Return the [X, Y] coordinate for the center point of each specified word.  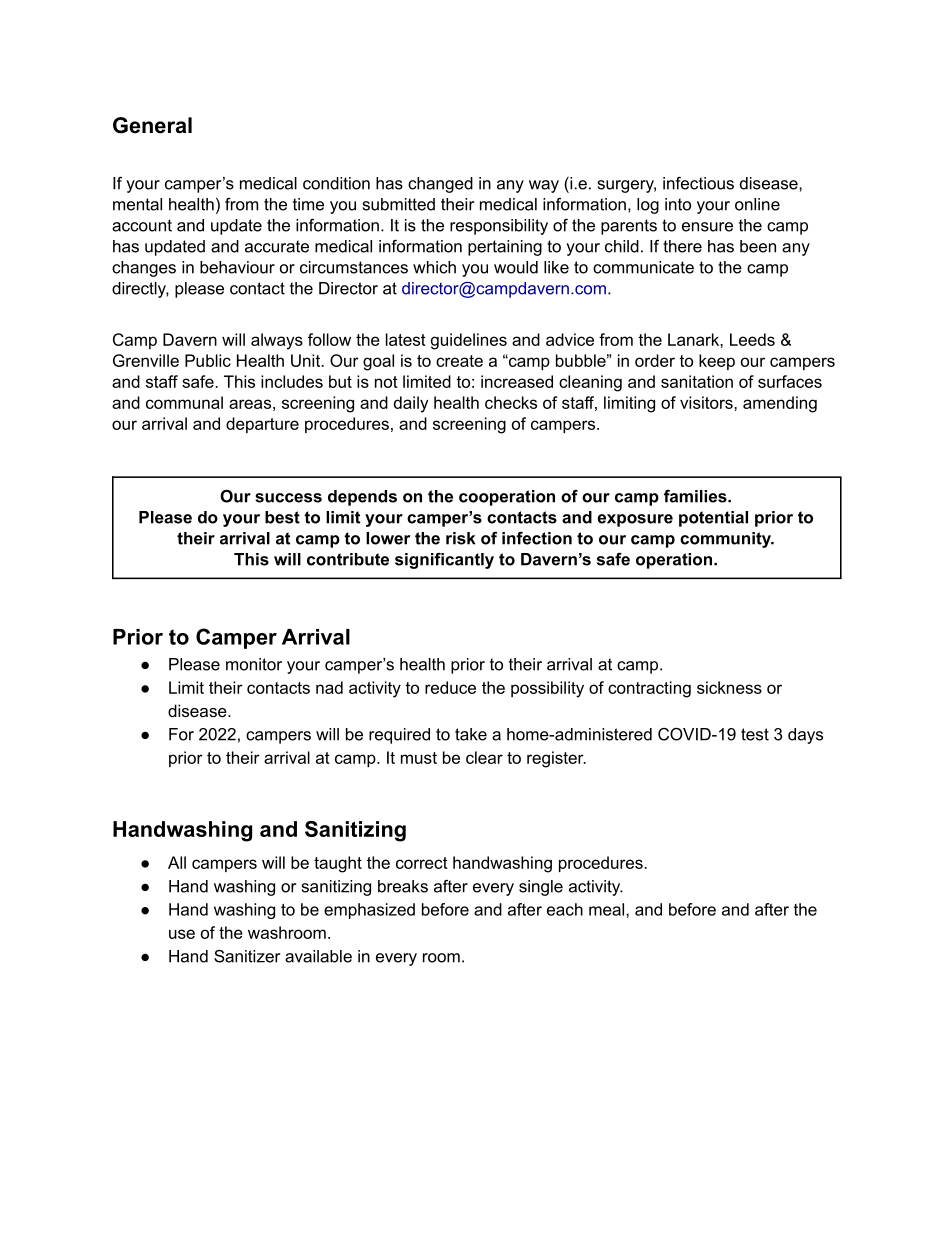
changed [440, 185]
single [541, 888]
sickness [729, 687]
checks [511, 402]
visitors [707, 402]
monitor [254, 664]
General [152, 125]
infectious [698, 183]
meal [606, 909]
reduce [450, 687]
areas [250, 404]
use [182, 934]
